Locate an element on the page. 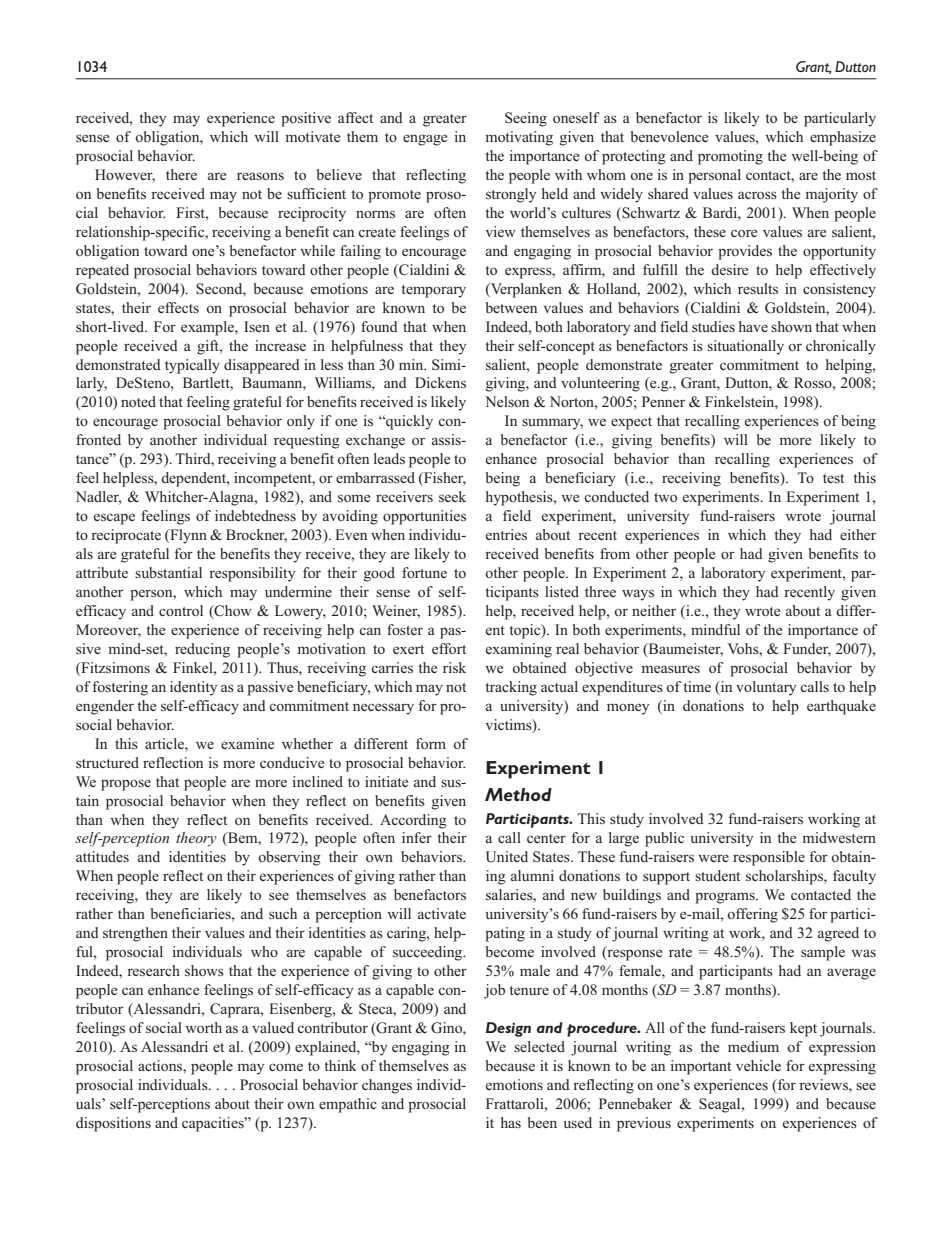  Fisher is located at coordinates (444, 479).
